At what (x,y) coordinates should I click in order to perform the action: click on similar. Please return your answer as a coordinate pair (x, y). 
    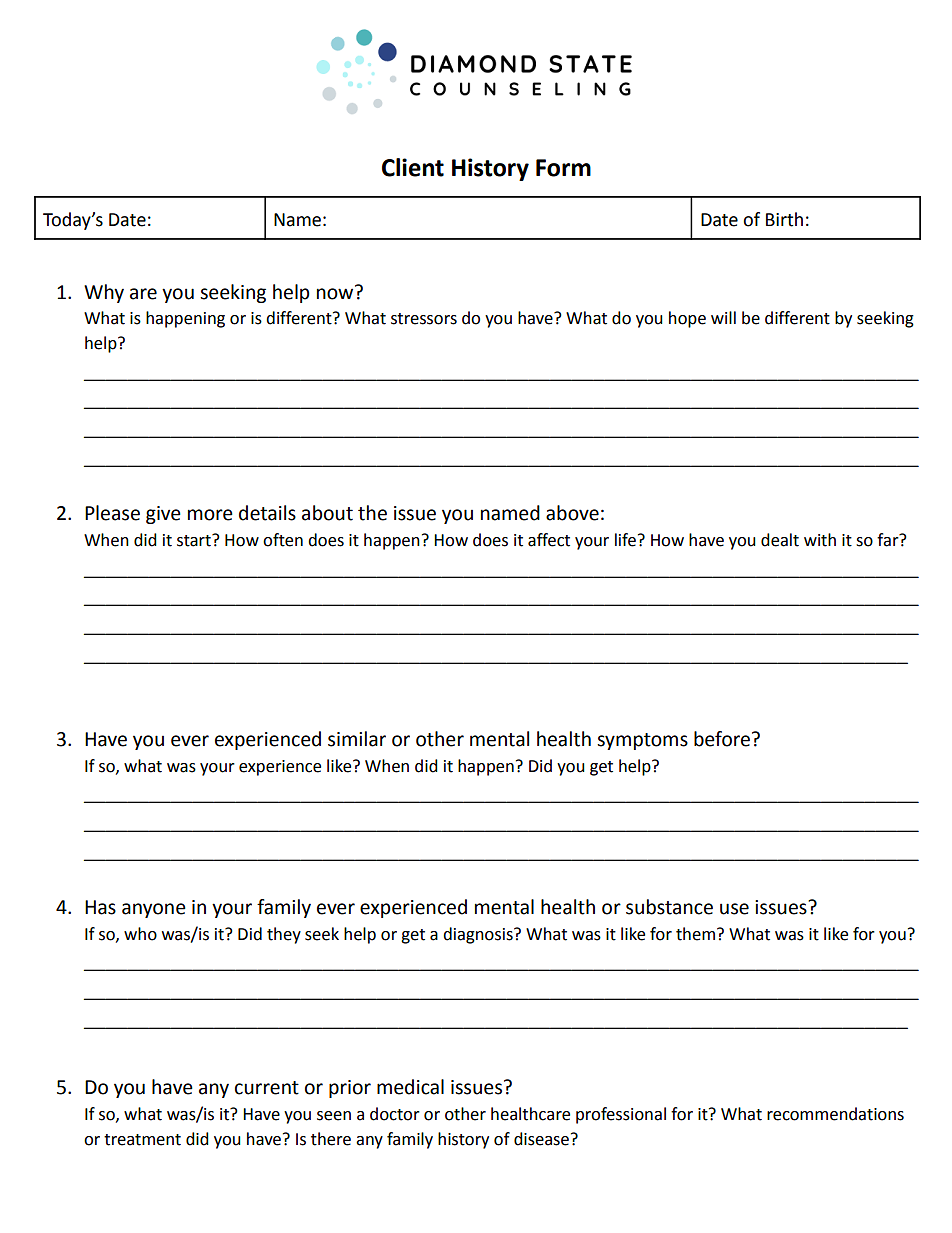
    Looking at the image, I should click on (357, 739).
